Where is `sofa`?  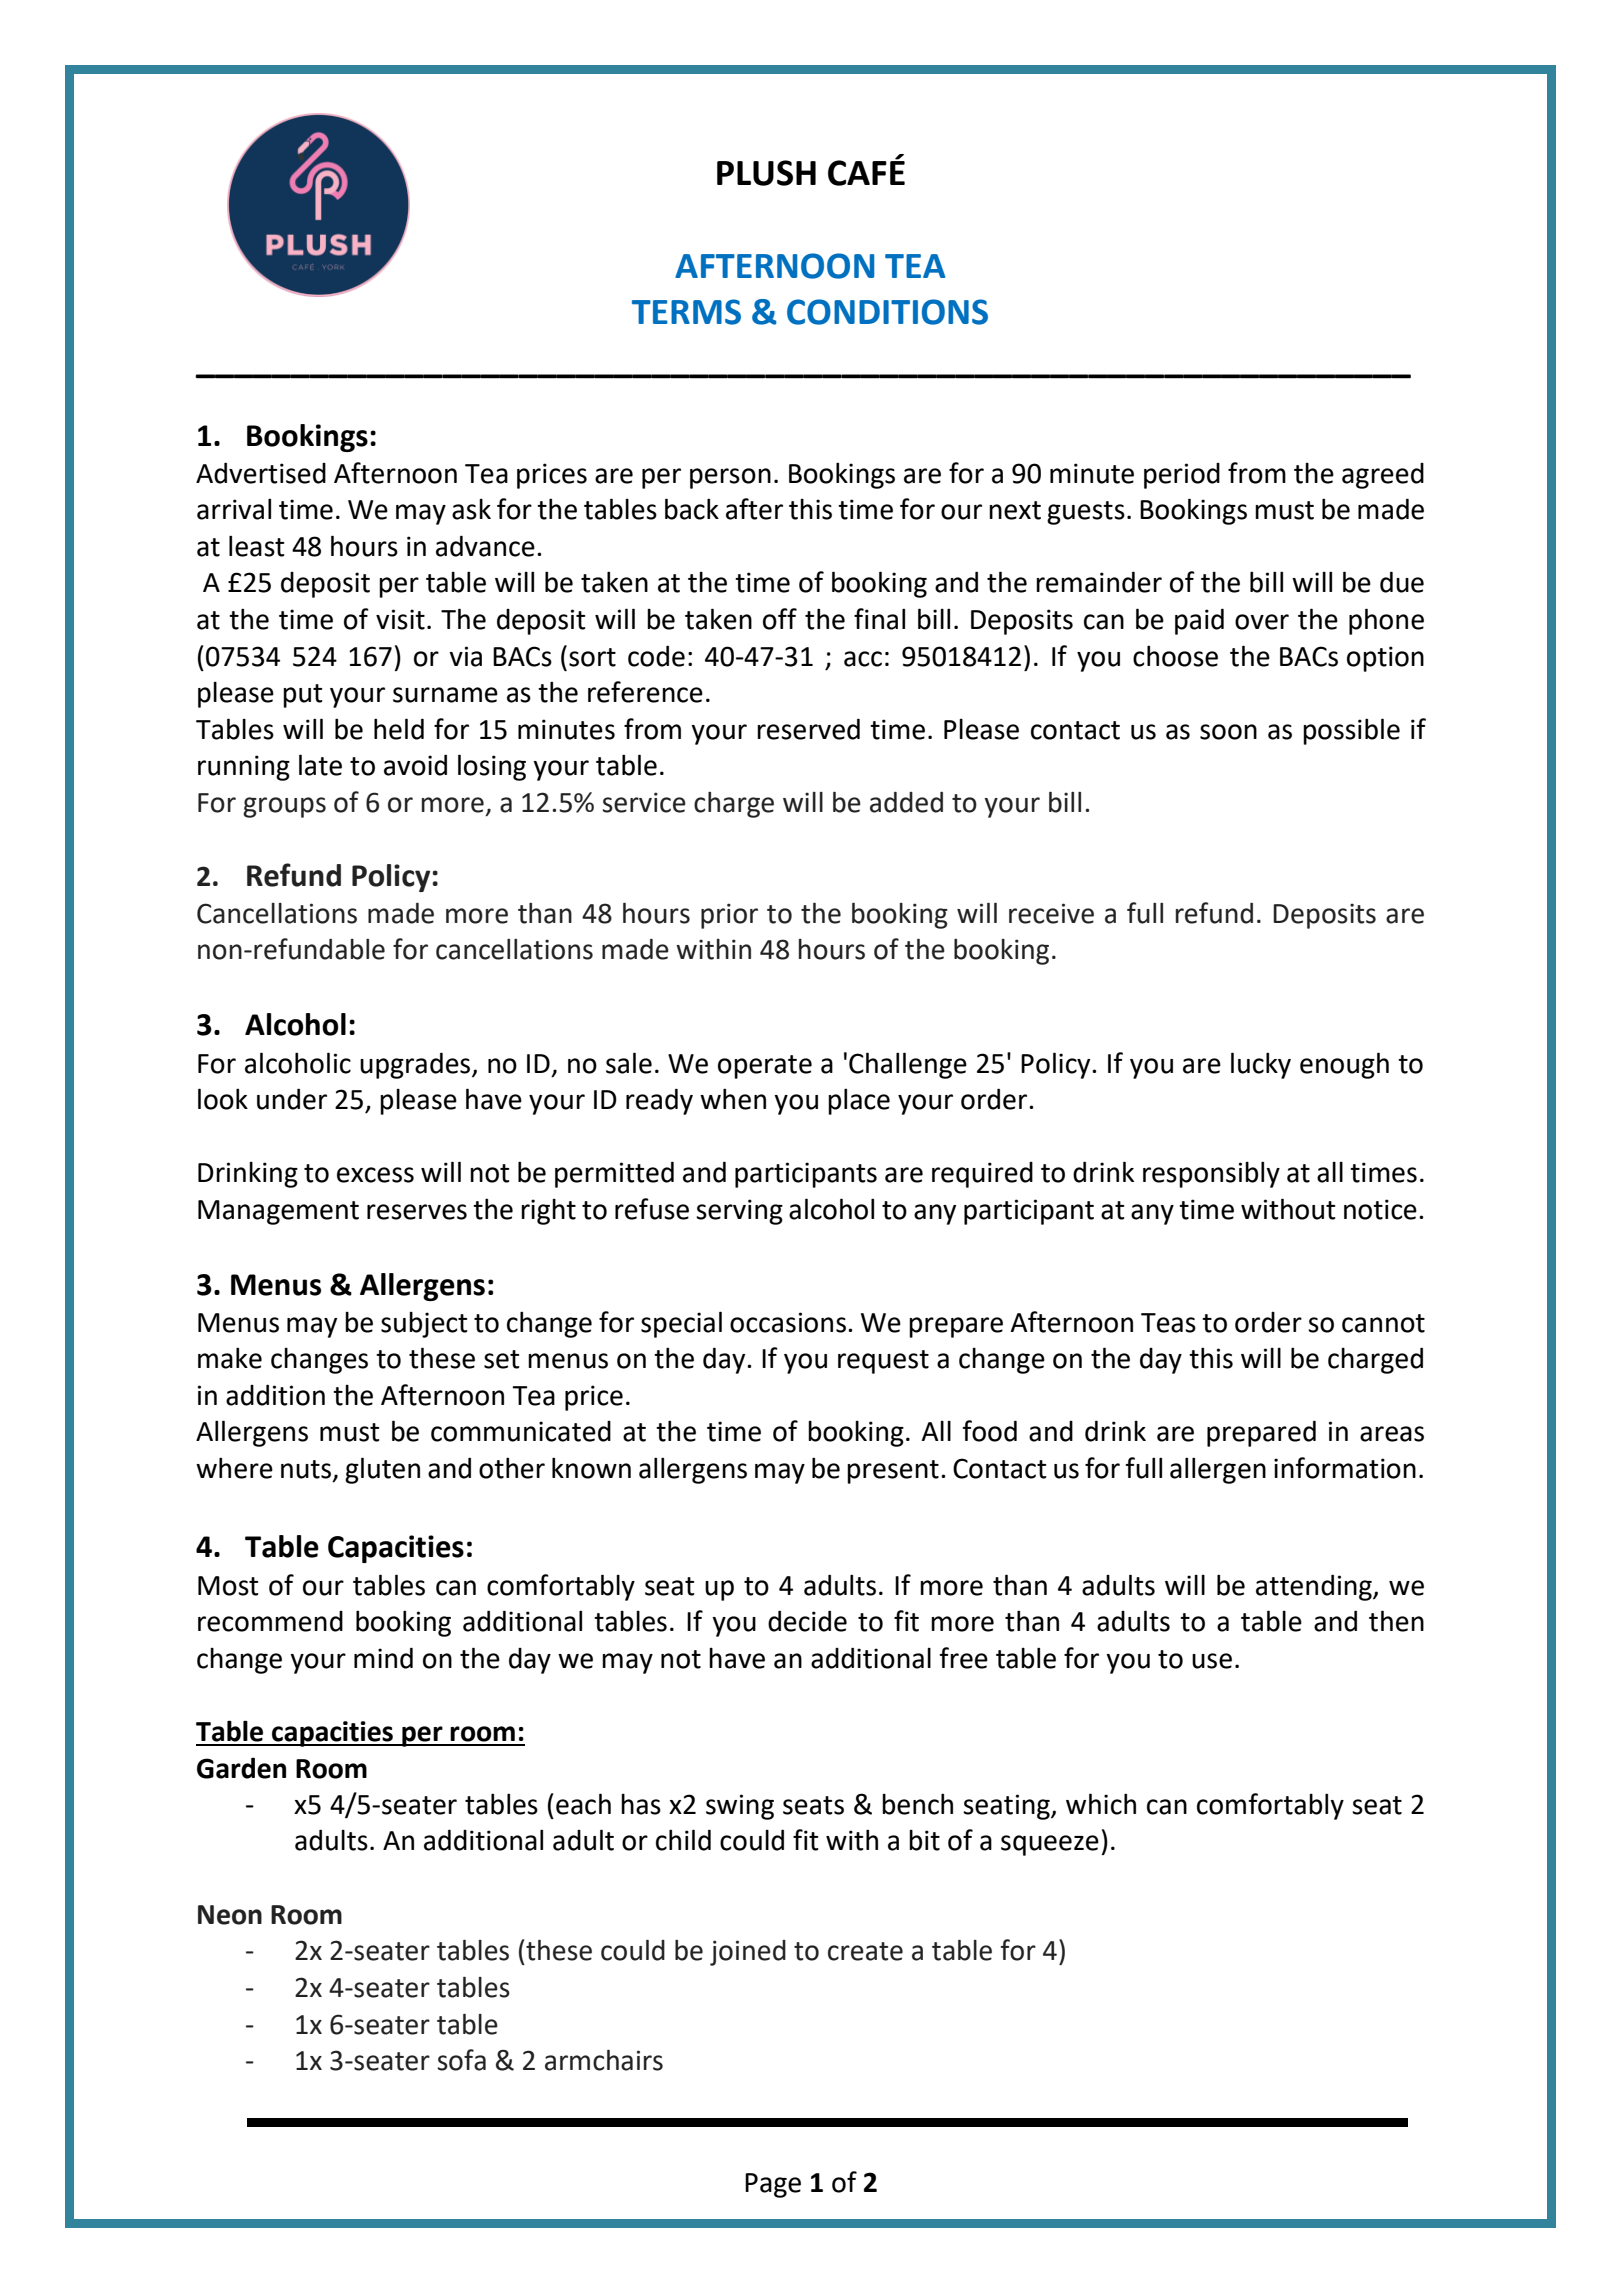
sofa is located at coordinates (461, 2060).
